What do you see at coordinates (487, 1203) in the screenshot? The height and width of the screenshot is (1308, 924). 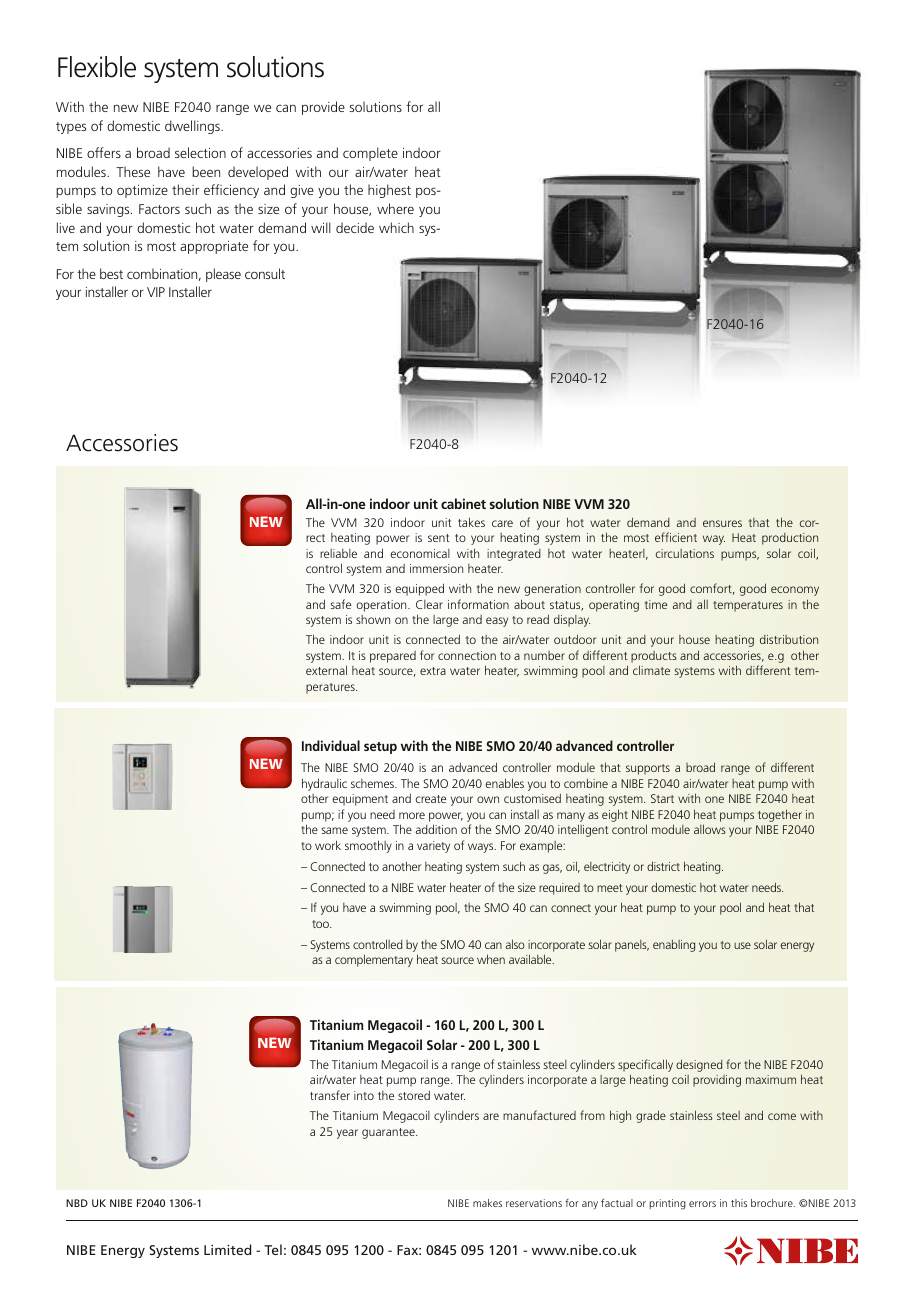 I see `makes` at bounding box center [487, 1203].
